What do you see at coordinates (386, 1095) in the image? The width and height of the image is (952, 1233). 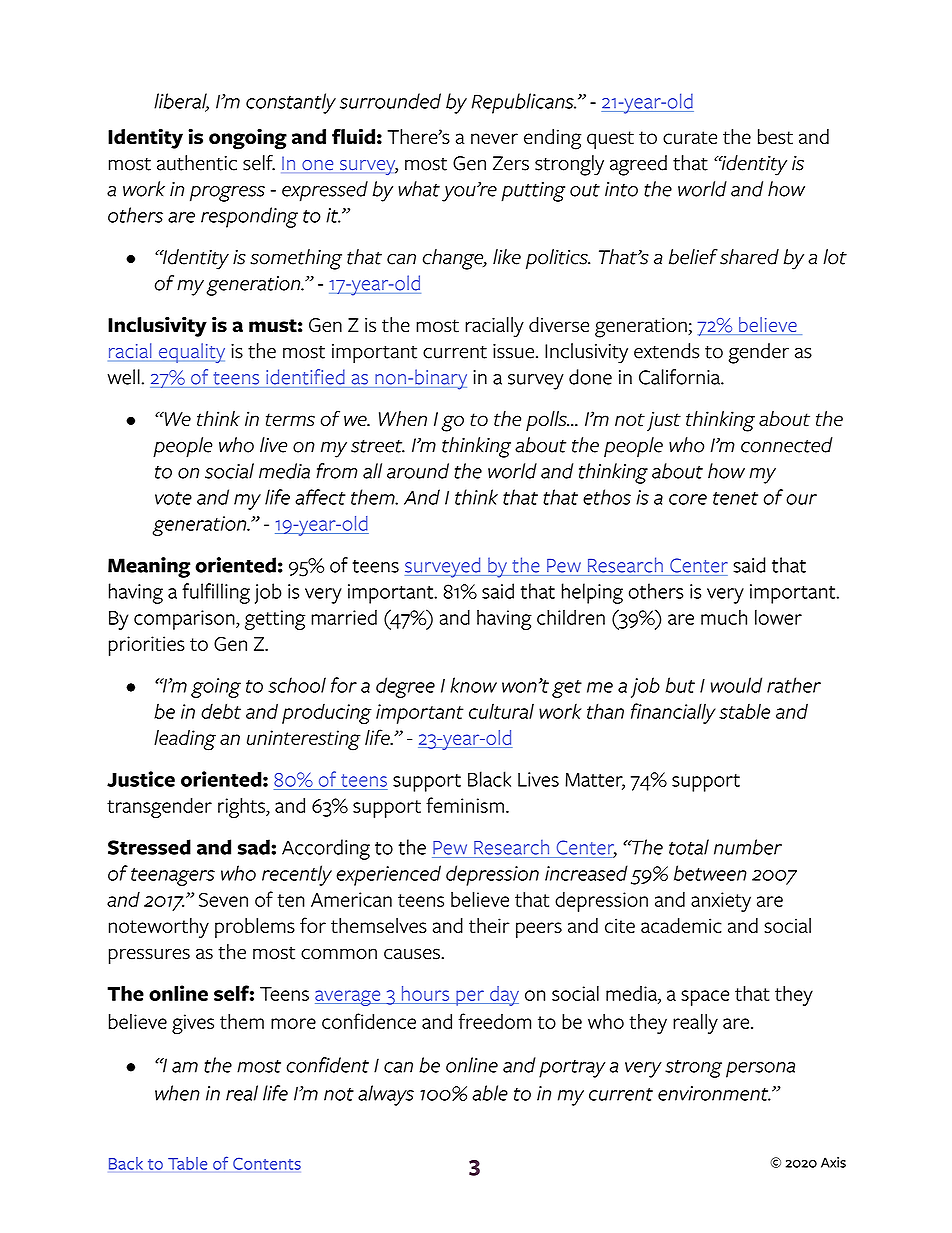 I see `always` at bounding box center [386, 1095].
